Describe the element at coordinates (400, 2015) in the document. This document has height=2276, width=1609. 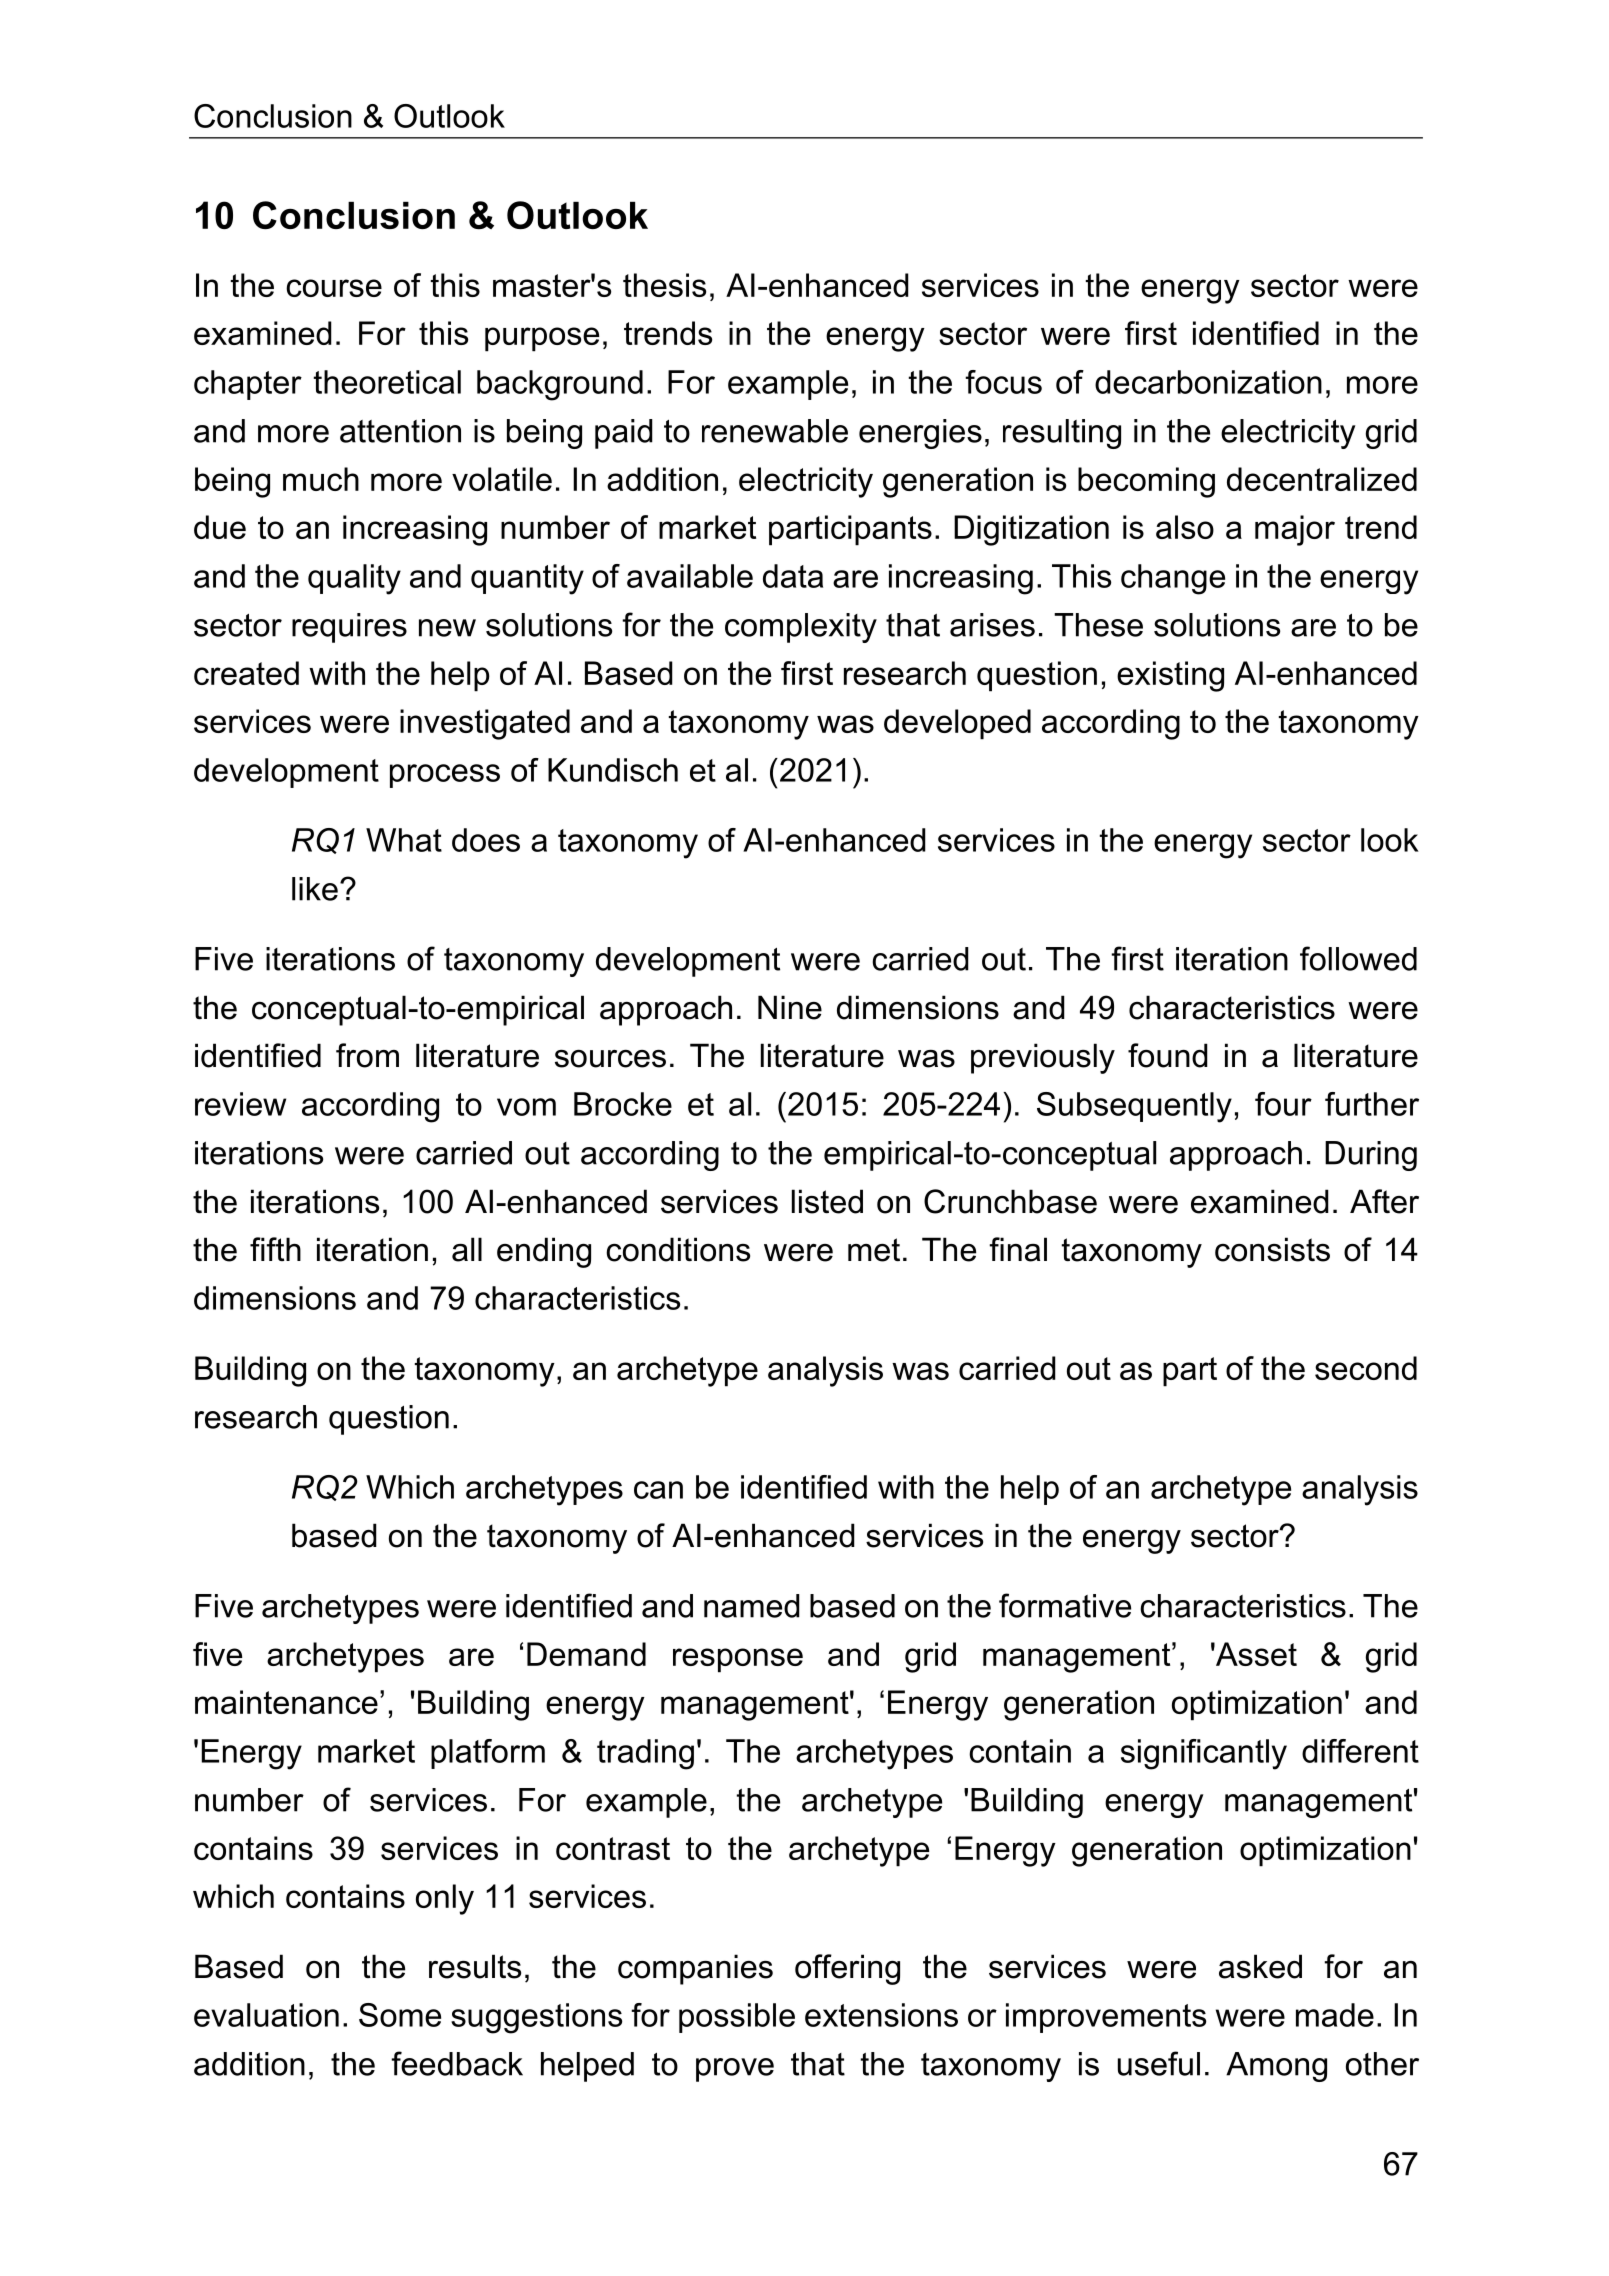
I see `Some` at that location.
